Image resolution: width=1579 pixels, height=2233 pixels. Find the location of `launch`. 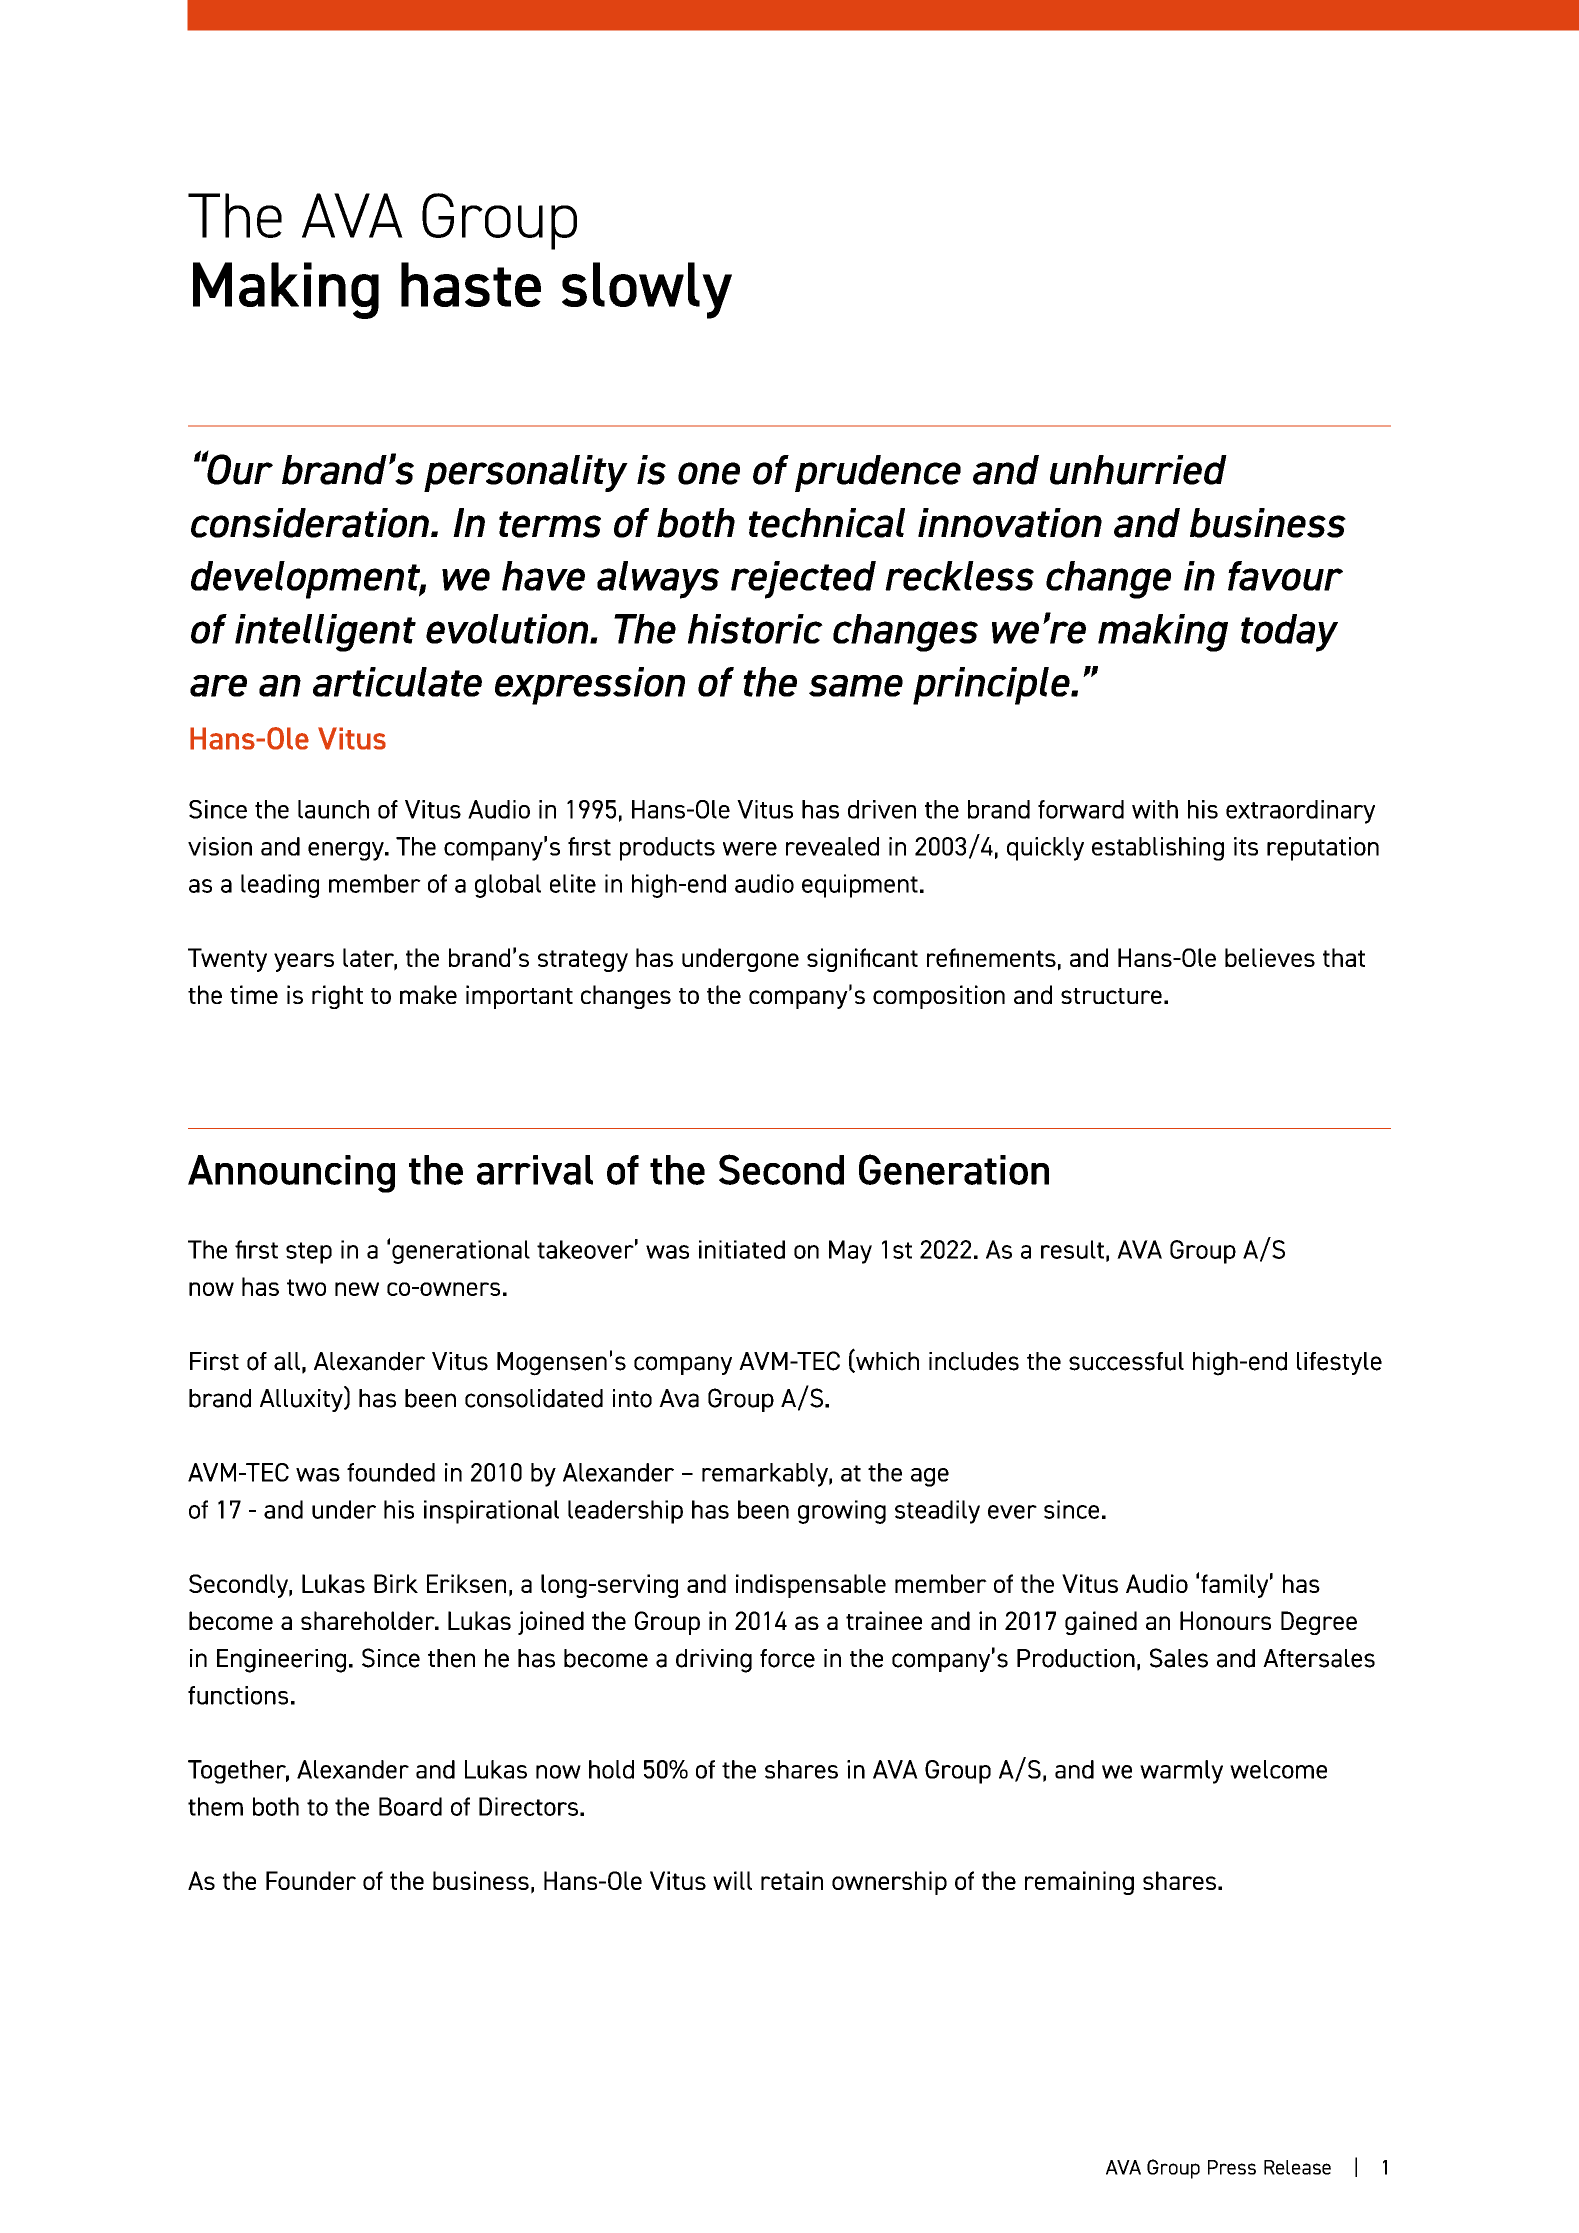

launch is located at coordinates (333, 809).
